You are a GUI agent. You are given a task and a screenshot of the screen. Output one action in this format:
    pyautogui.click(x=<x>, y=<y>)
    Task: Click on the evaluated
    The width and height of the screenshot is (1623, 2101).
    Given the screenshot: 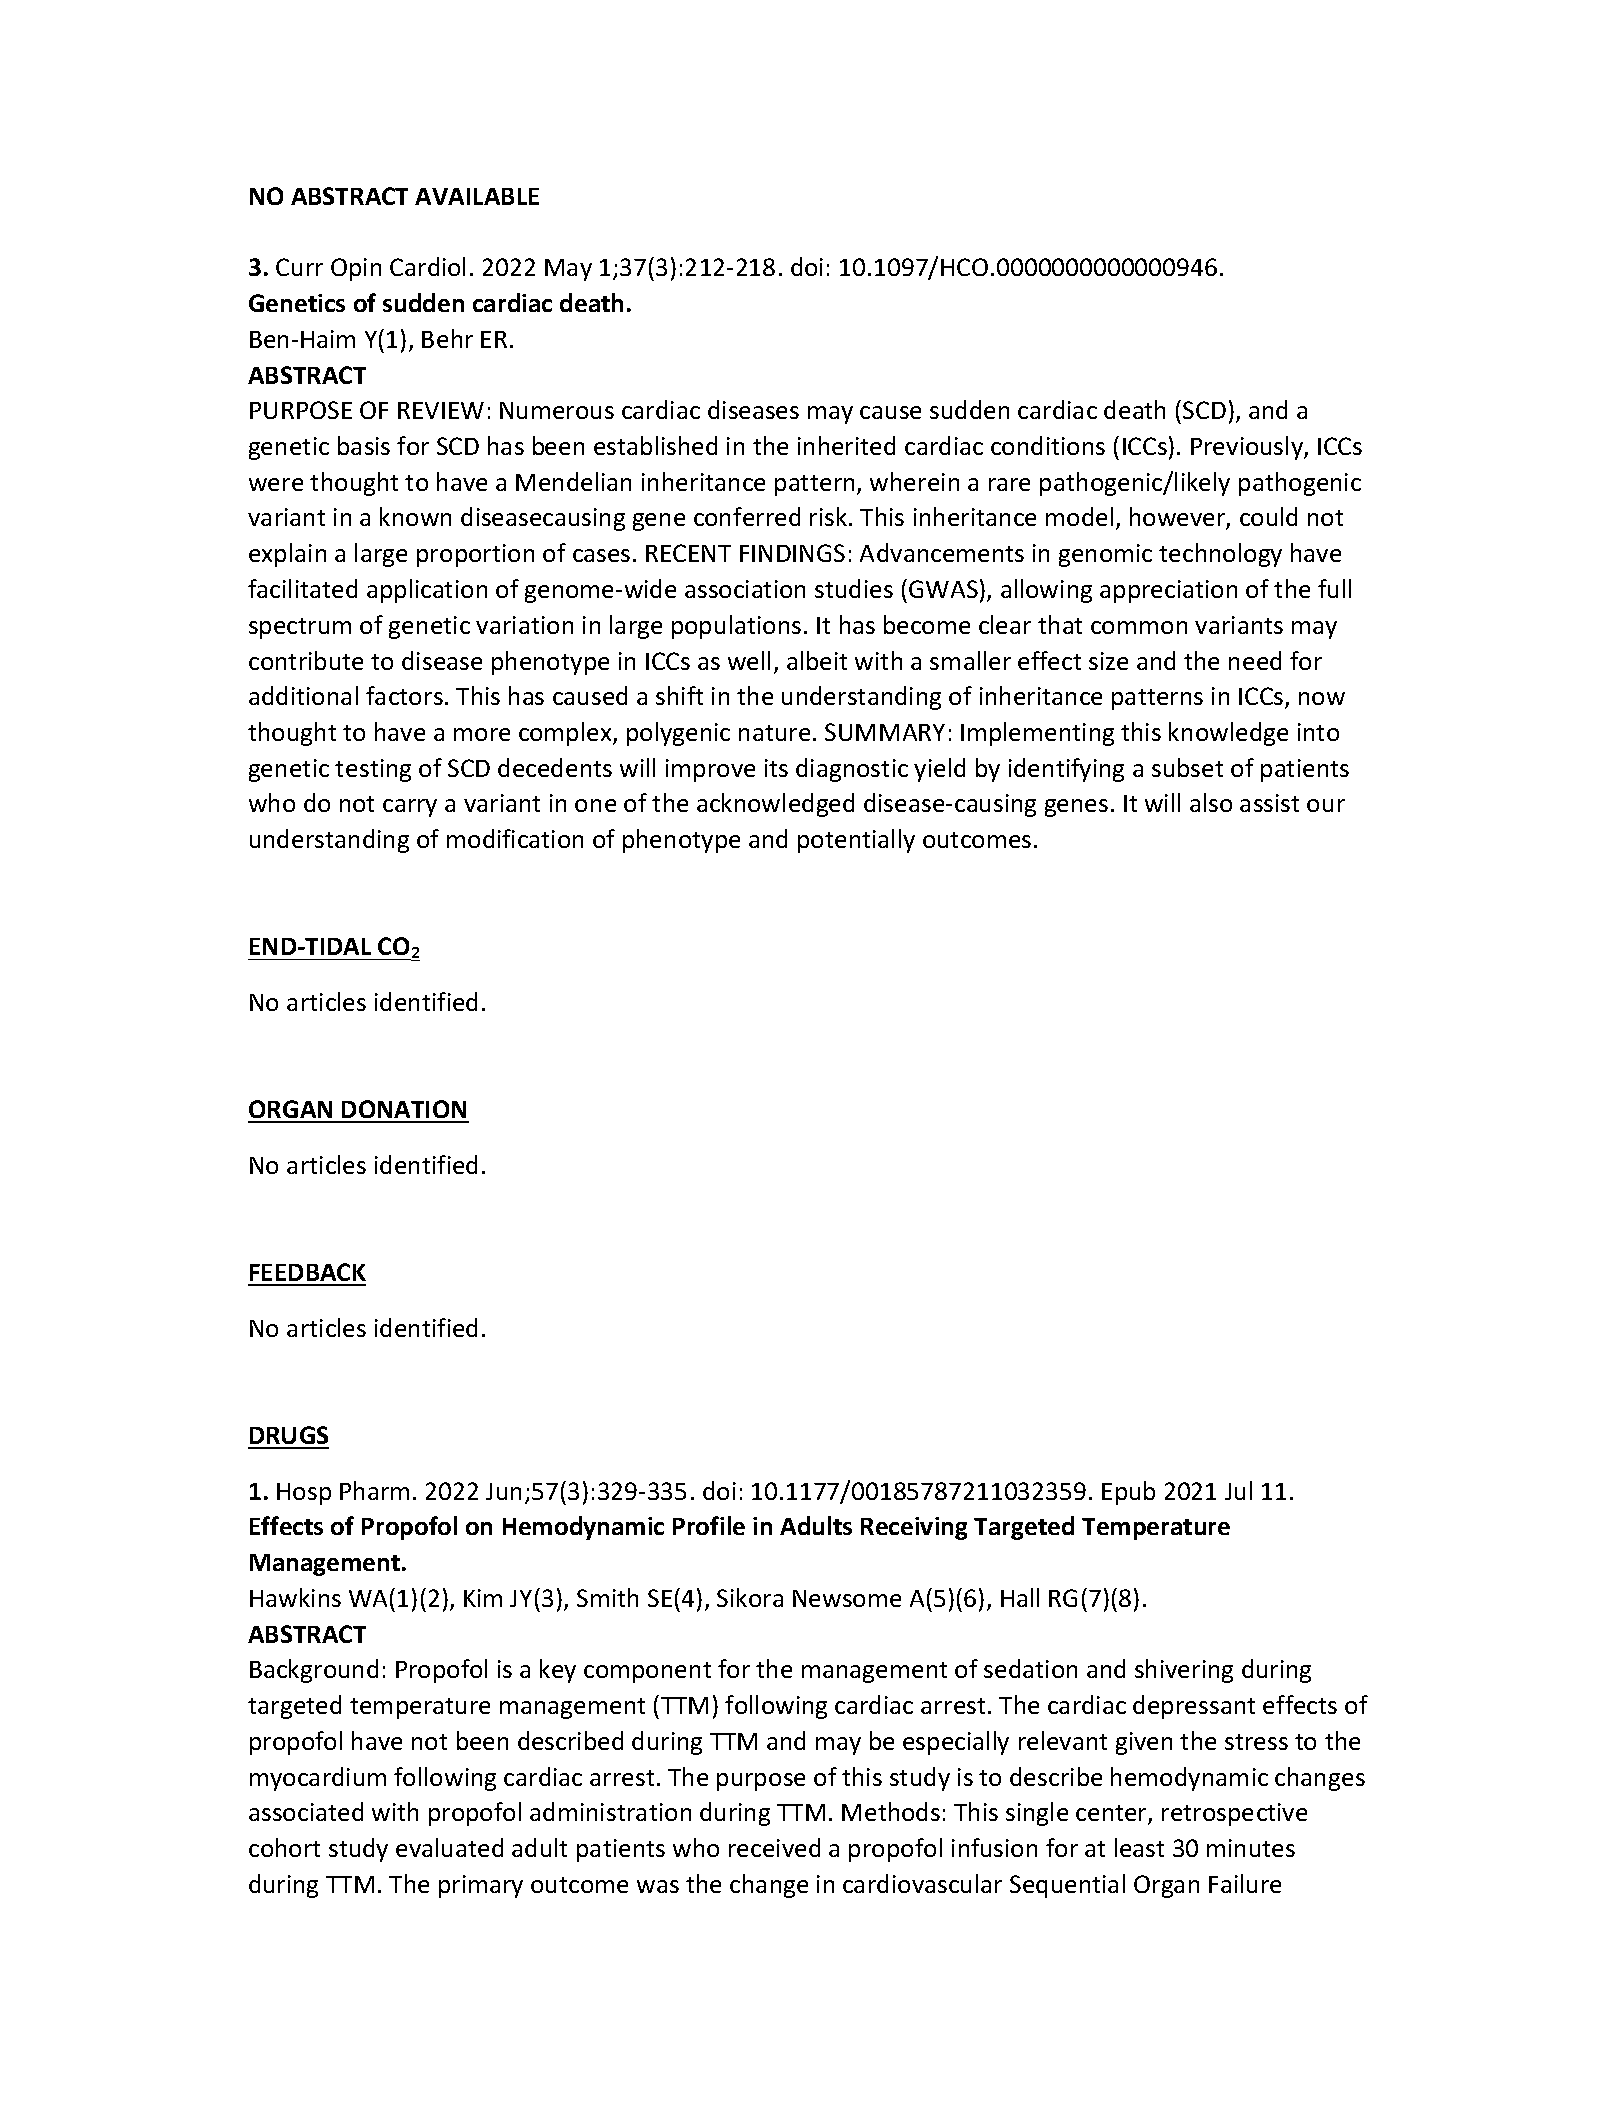 What is the action you would take?
    pyautogui.click(x=449, y=1847)
